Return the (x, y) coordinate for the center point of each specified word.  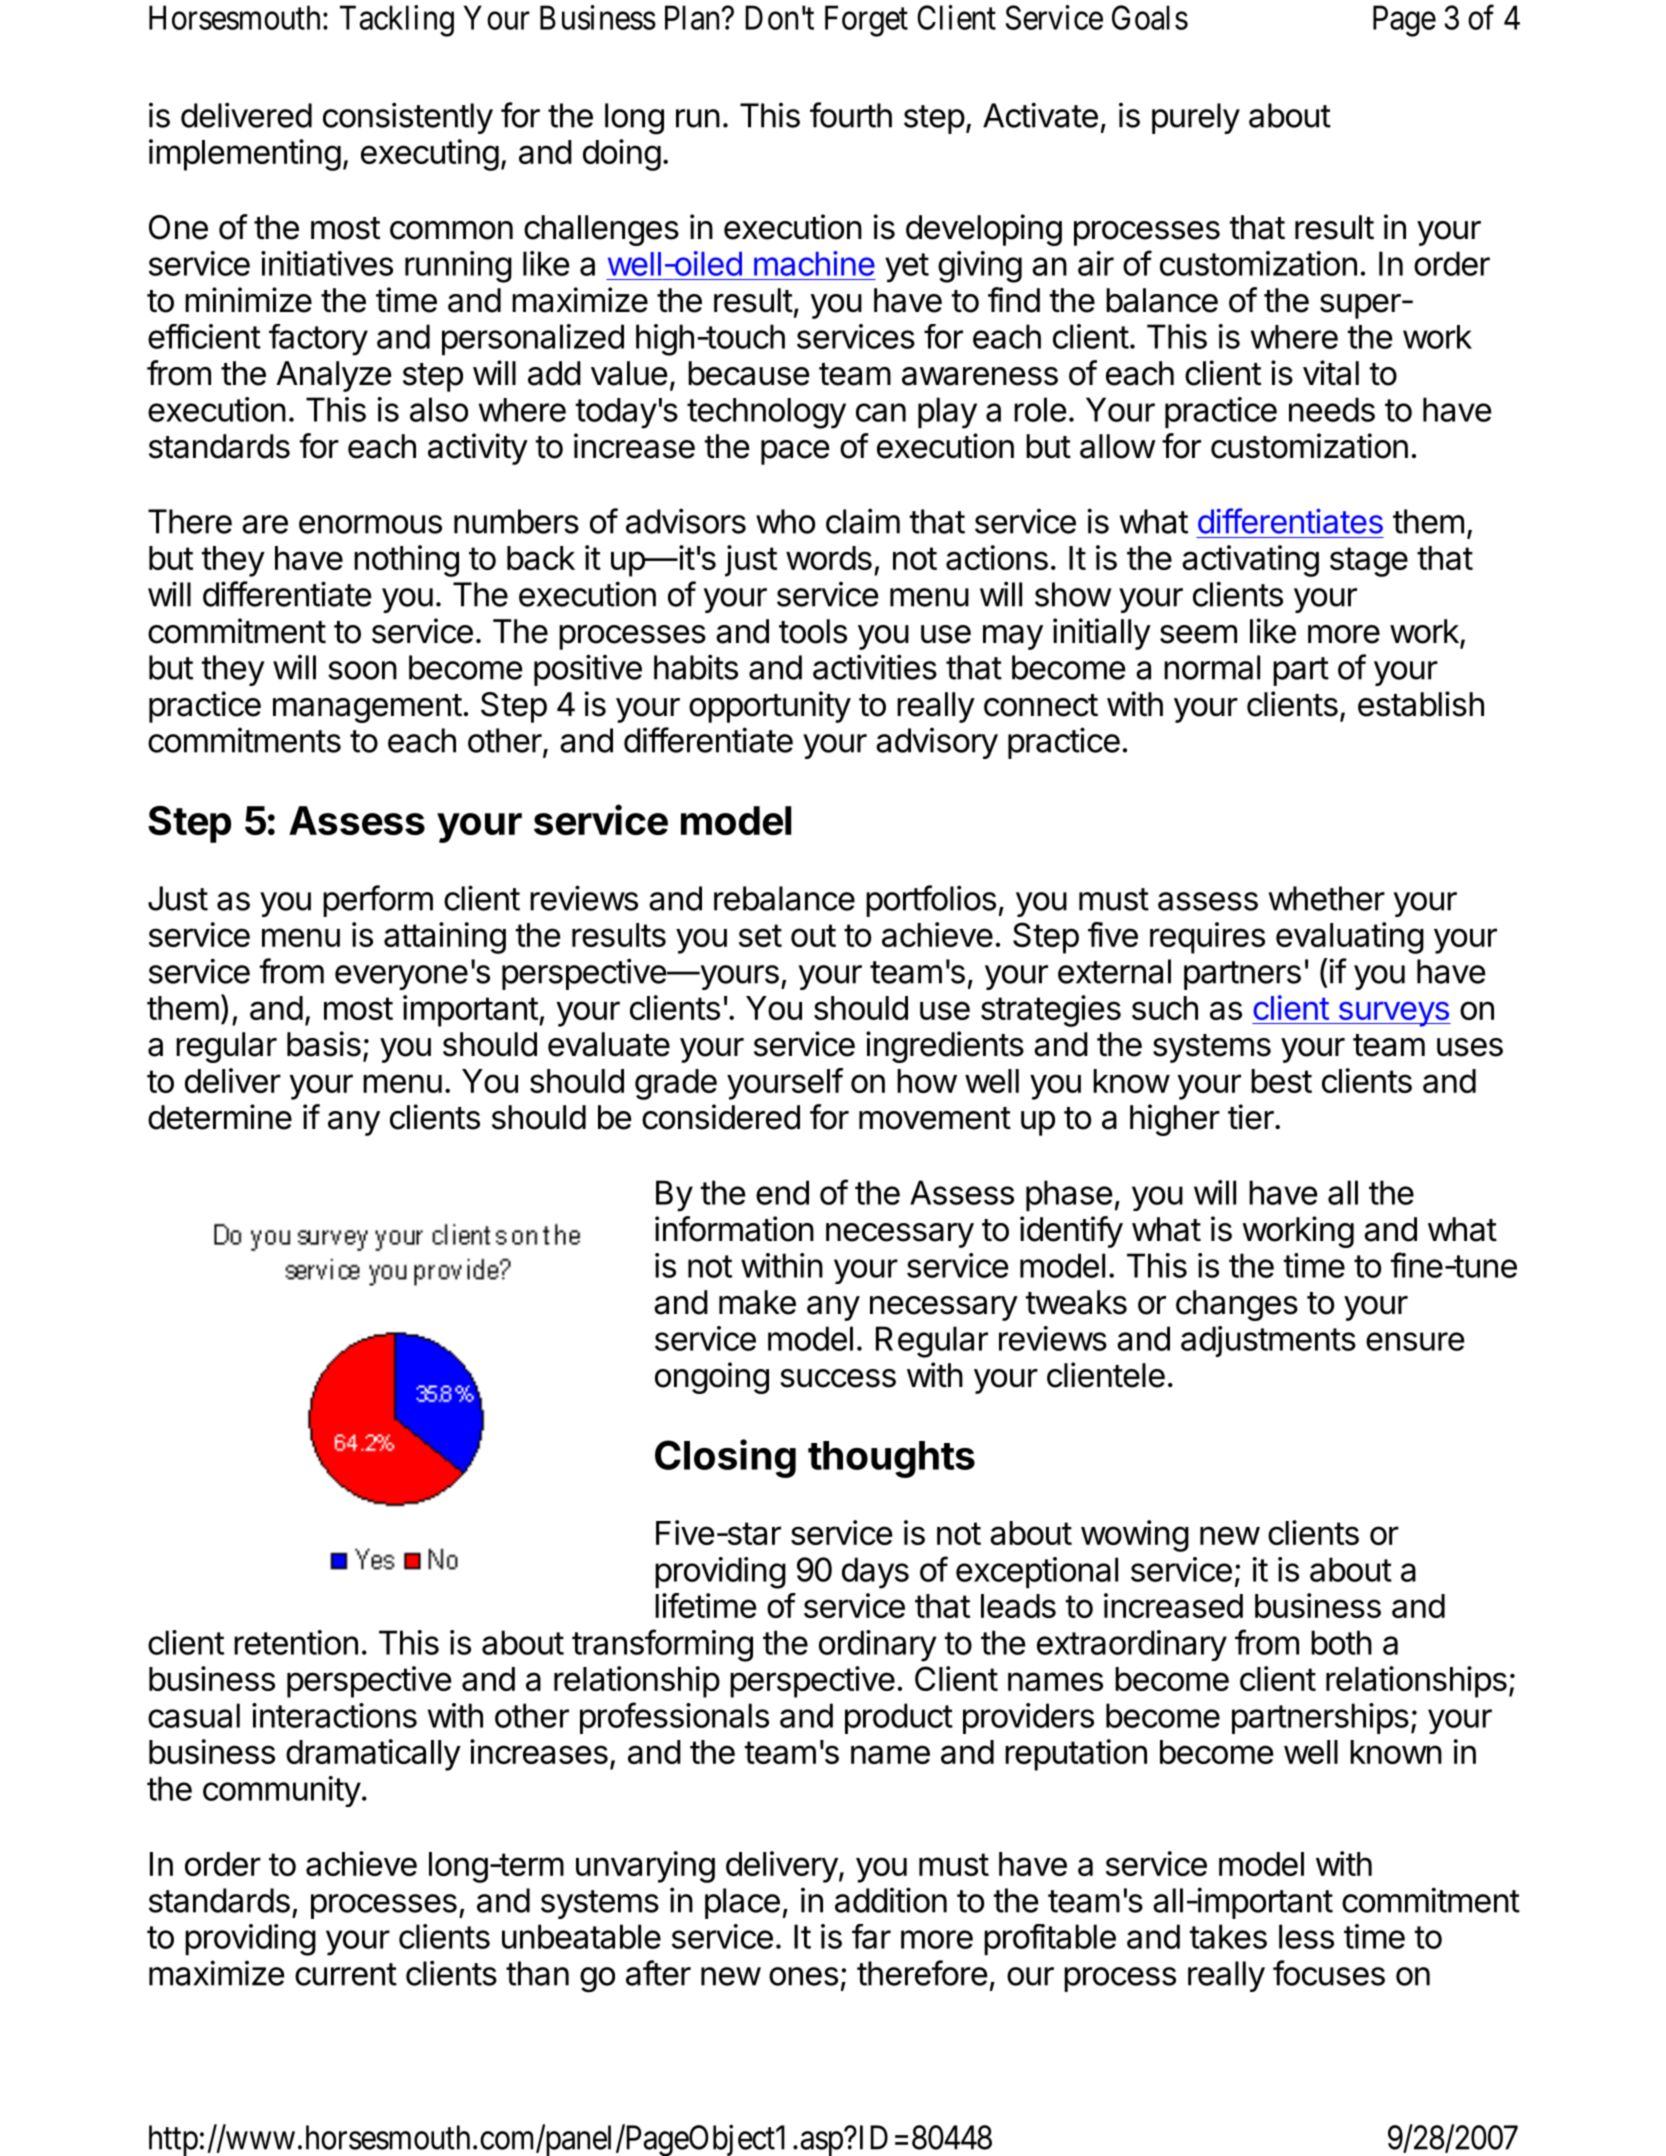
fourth (851, 115)
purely (1196, 118)
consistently (408, 118)
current (346, 1974)
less (1306, 1936)
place (742, 1903)
